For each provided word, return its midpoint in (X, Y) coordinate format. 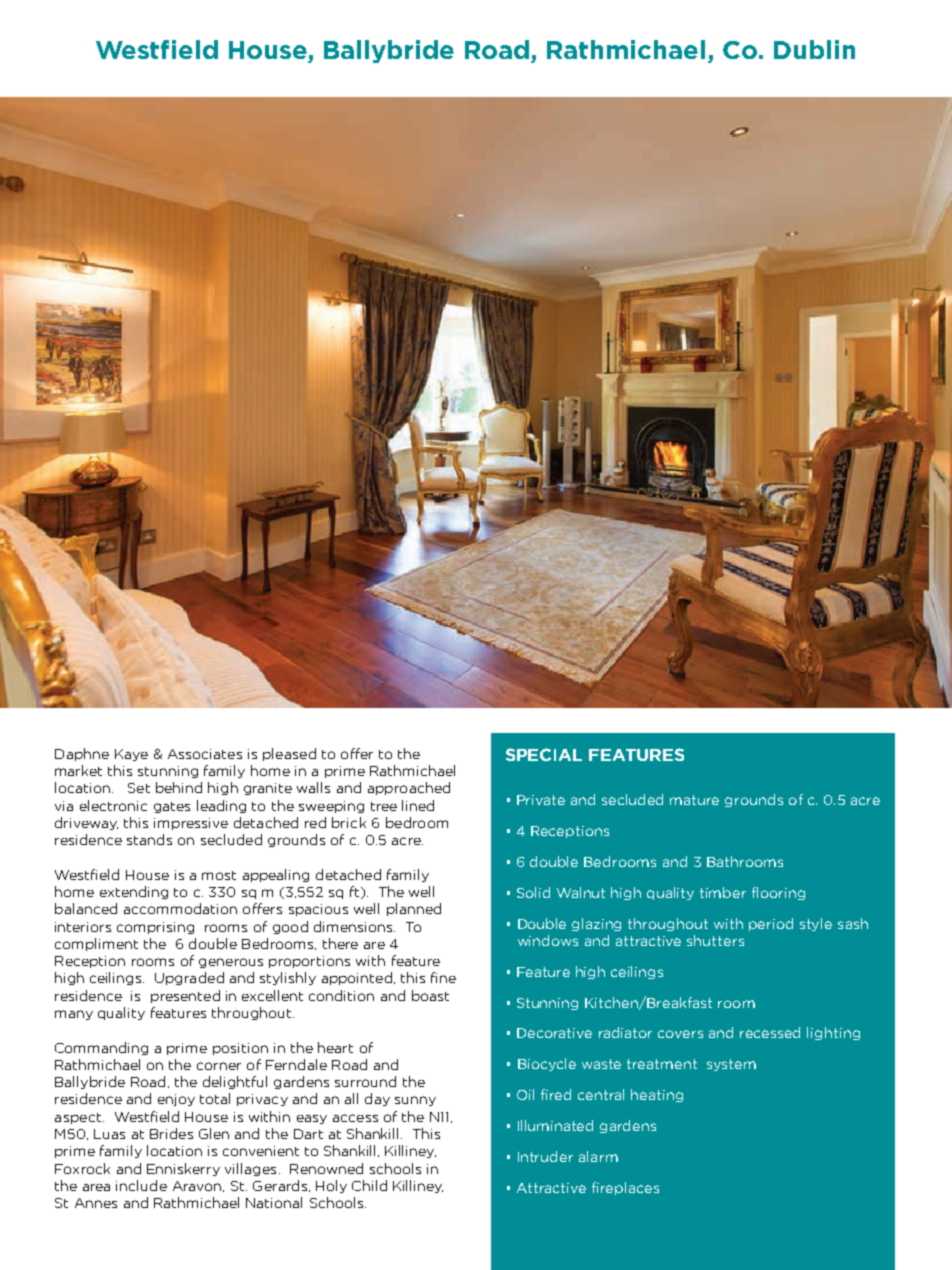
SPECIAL (544, 754)
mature (694, 800)
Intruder (545, 1156)
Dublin (814, 49)
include (141, 1185)
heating (657, 1095)
